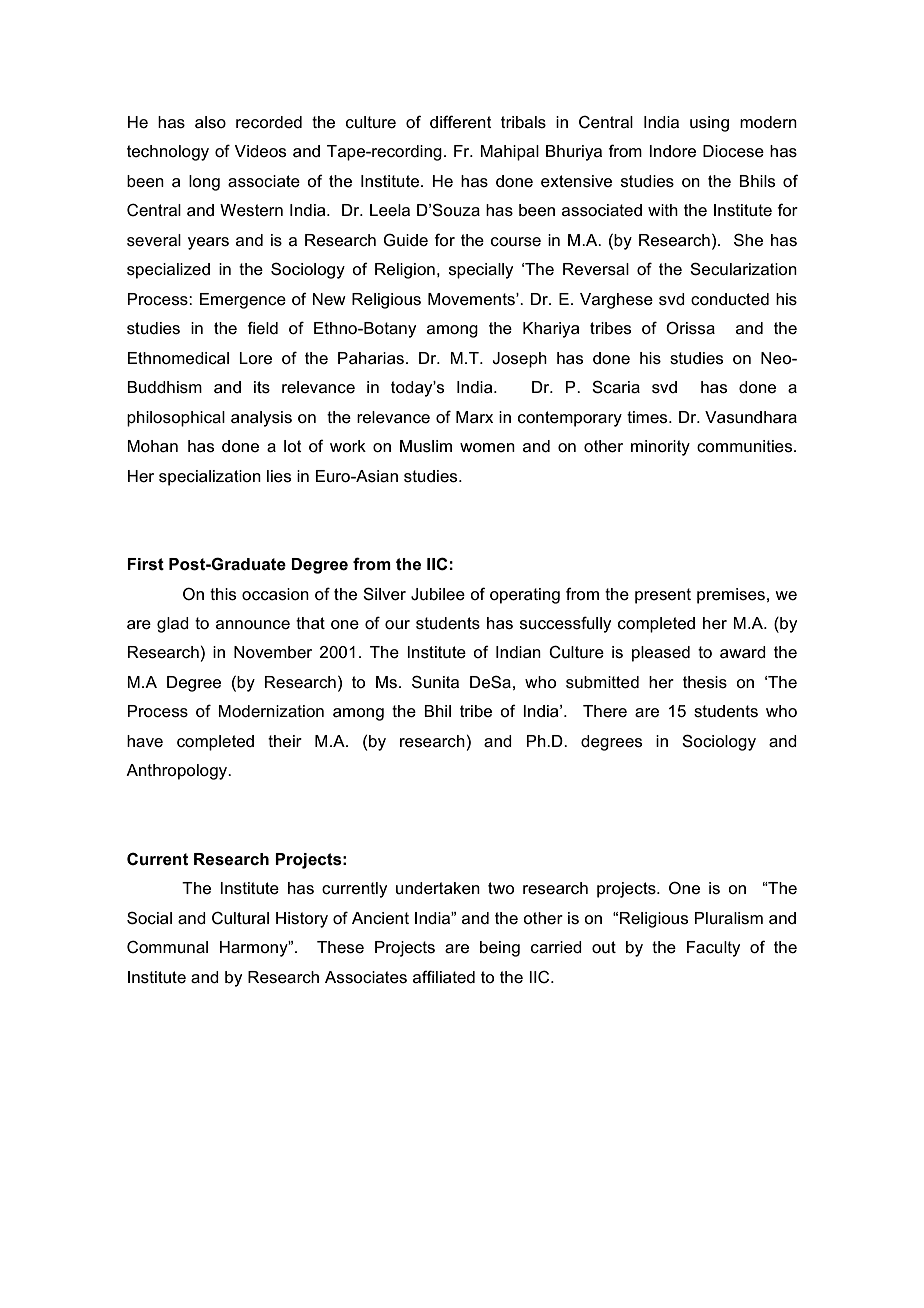  What do you see at coordinates (461, 122) in the document?
I see `different` at bounding box center [461, 122].
